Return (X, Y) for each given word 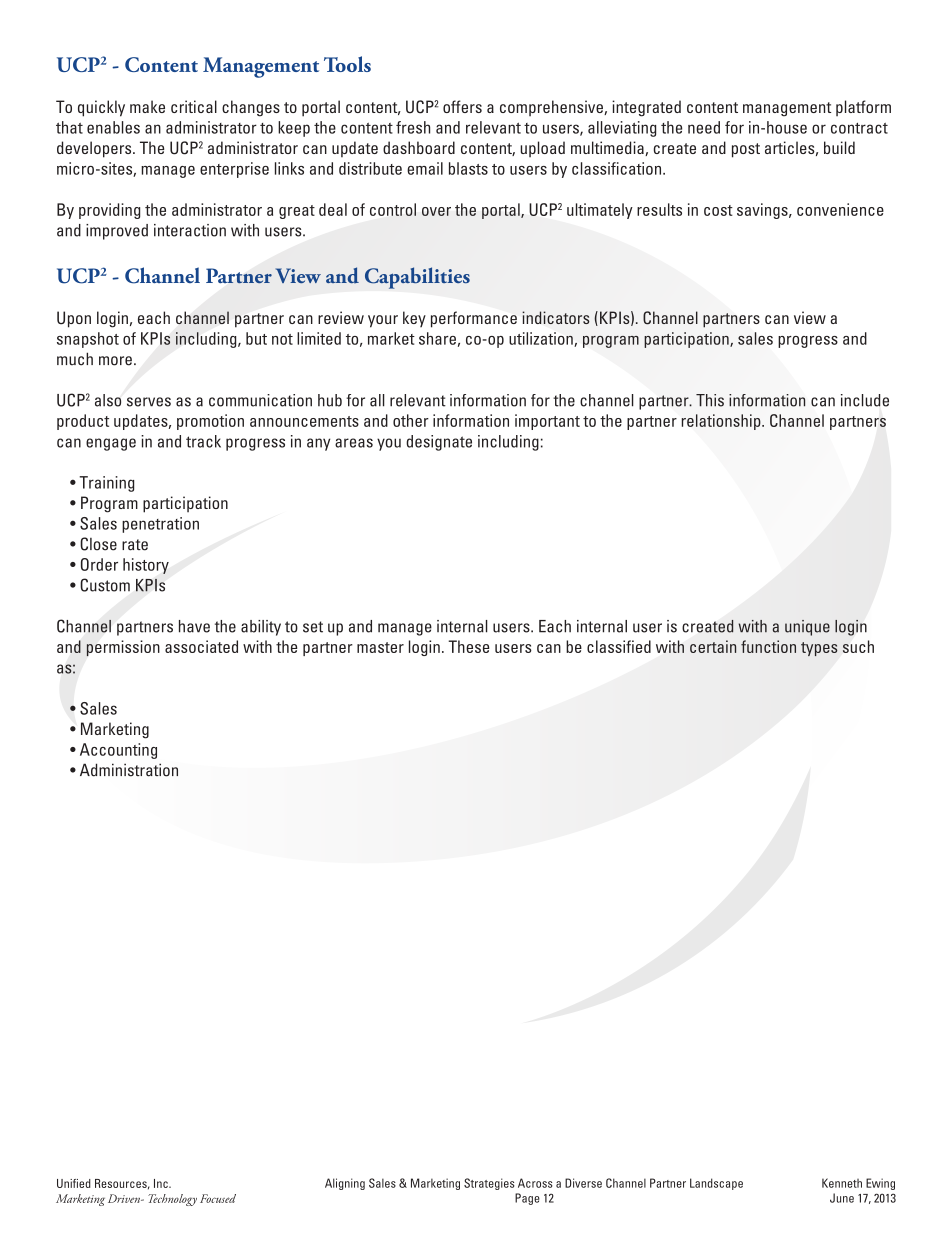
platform (863, 108)
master (380, 647)
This (710, 400)
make (147, 106)
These (468, 646)
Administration (129, 770)
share (437, 338)
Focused (218, 1198)
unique (807, 628)
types (819, 649)
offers (462, 106)
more (115, 361)
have (194, 626)
